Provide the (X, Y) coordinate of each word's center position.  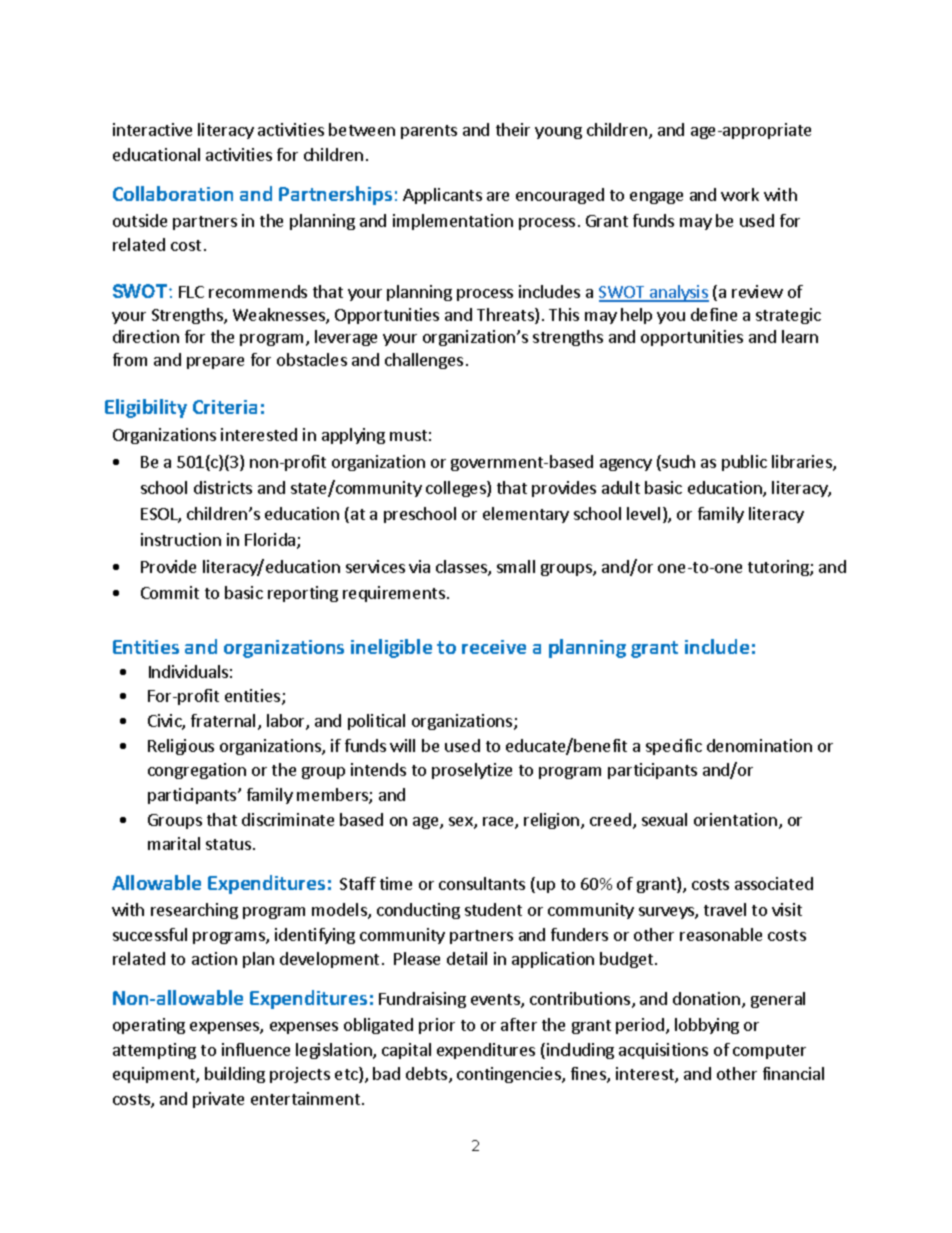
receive (494, 647)
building (235, 1075)
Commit (170, 592)
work (740, 194)
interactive (152, 129)
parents (429, 132)
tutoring (779, 568)
